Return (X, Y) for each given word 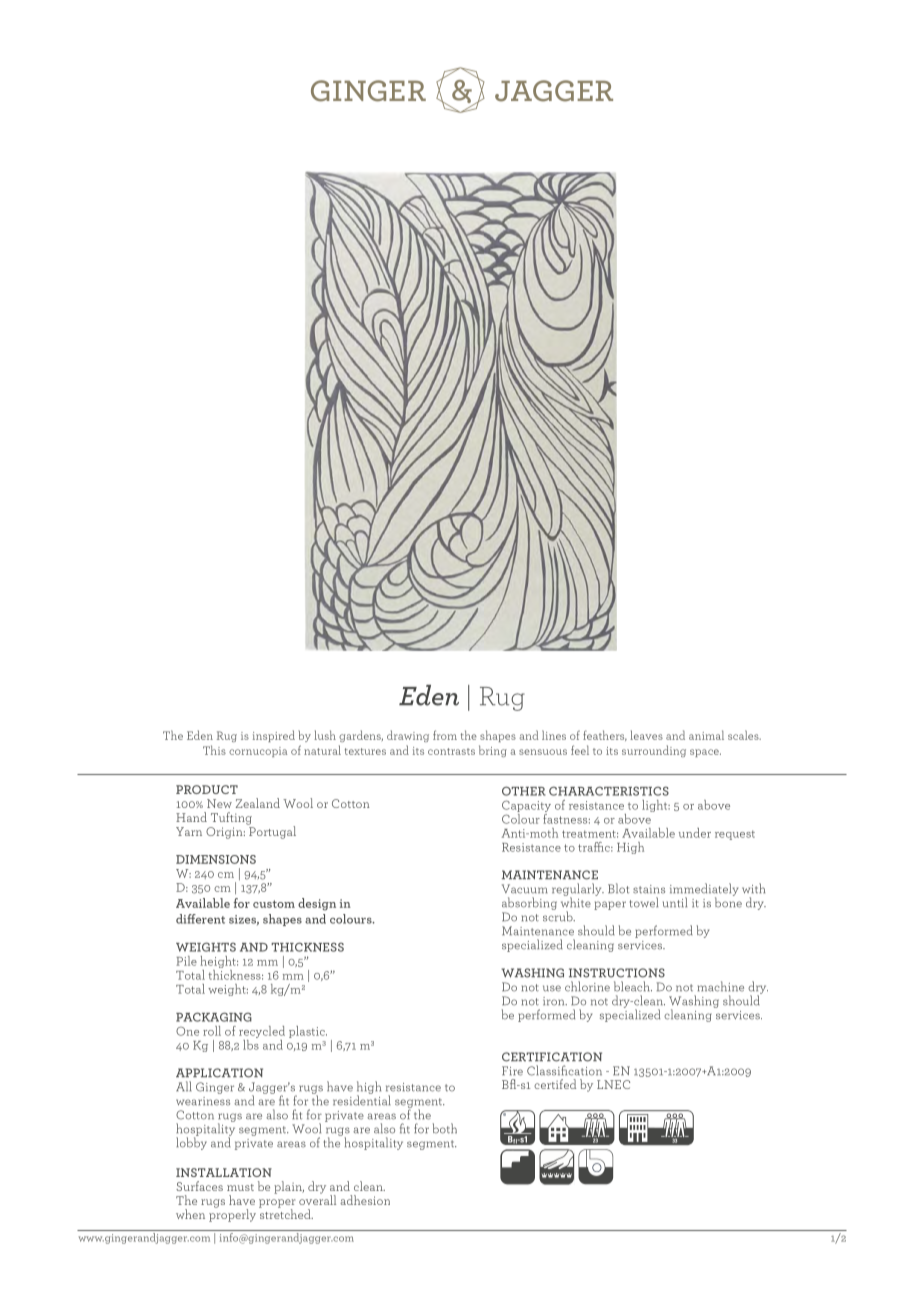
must (240, 1187)
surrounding (654, 751)
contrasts (451, 751)
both (445, 1128)
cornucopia (258, 752)
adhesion (365, 1200)
